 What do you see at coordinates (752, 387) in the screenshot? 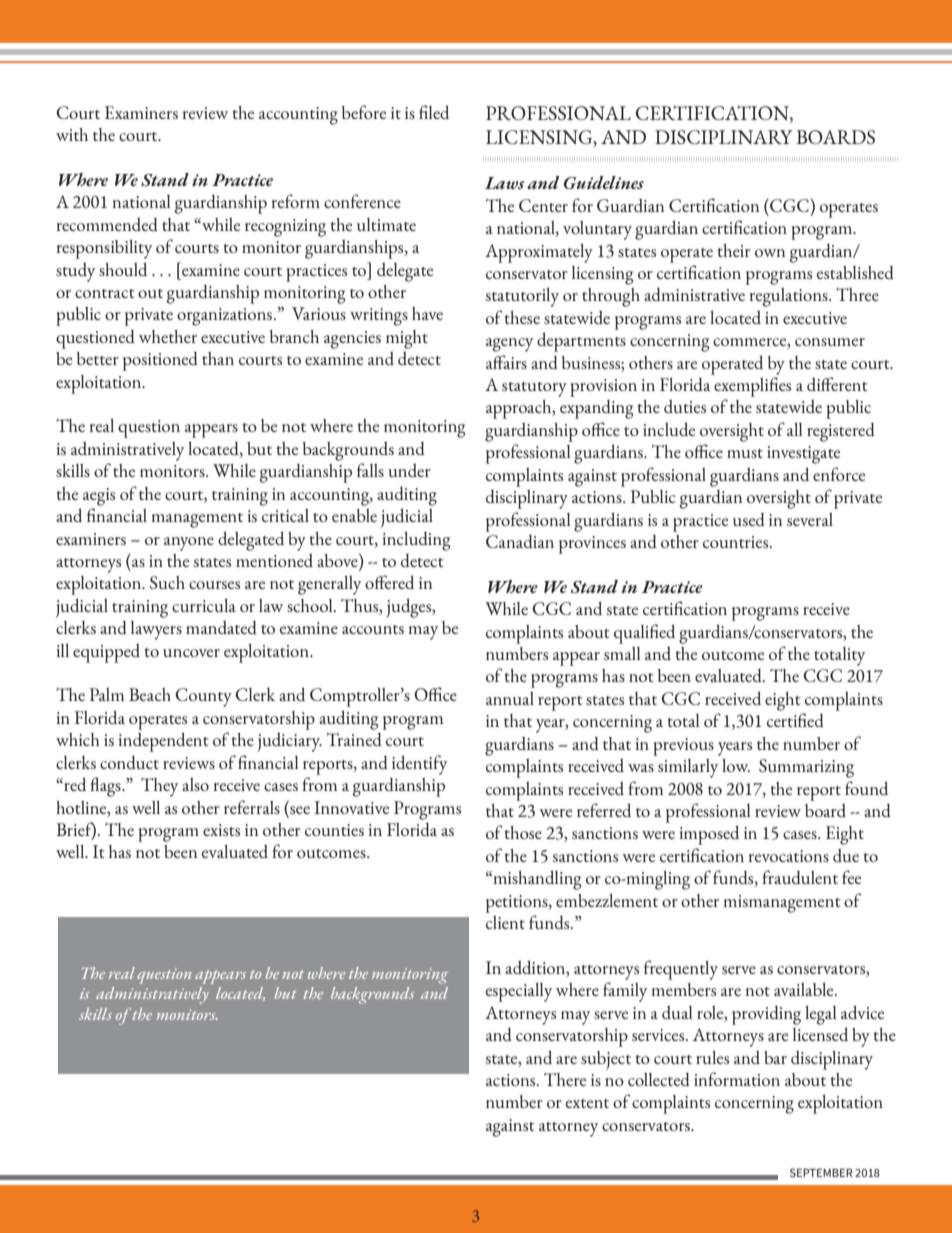
I see `exemplifies` at bounding box center [752, 387].
